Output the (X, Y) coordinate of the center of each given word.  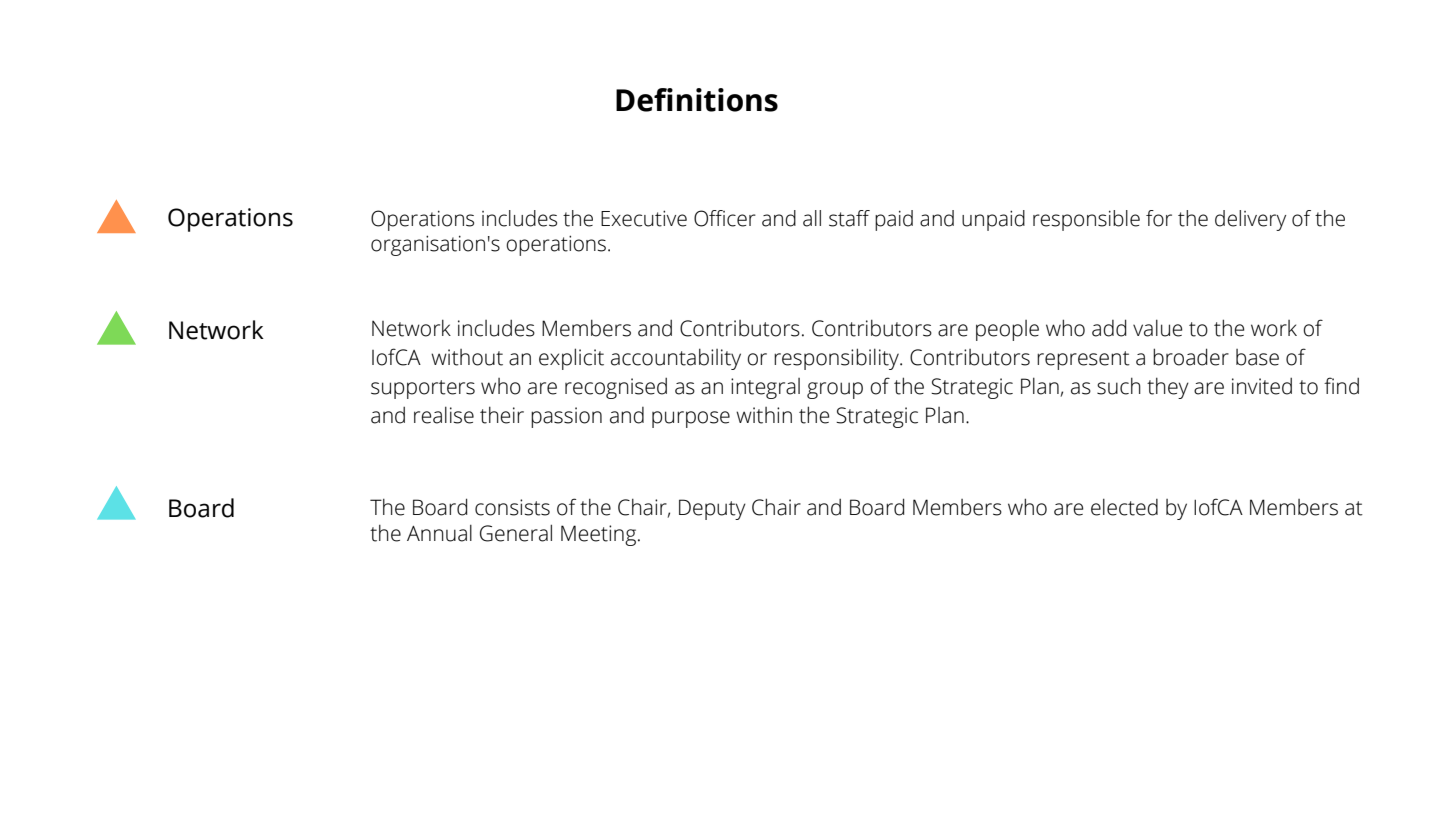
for (1159, 218)
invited (1262, 386)
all (812, 218)
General (516, 533)
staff (849, 218)
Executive (644, 218)
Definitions (697, 100)
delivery (1250, 220)
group (835, 390)
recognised (616, 388)
